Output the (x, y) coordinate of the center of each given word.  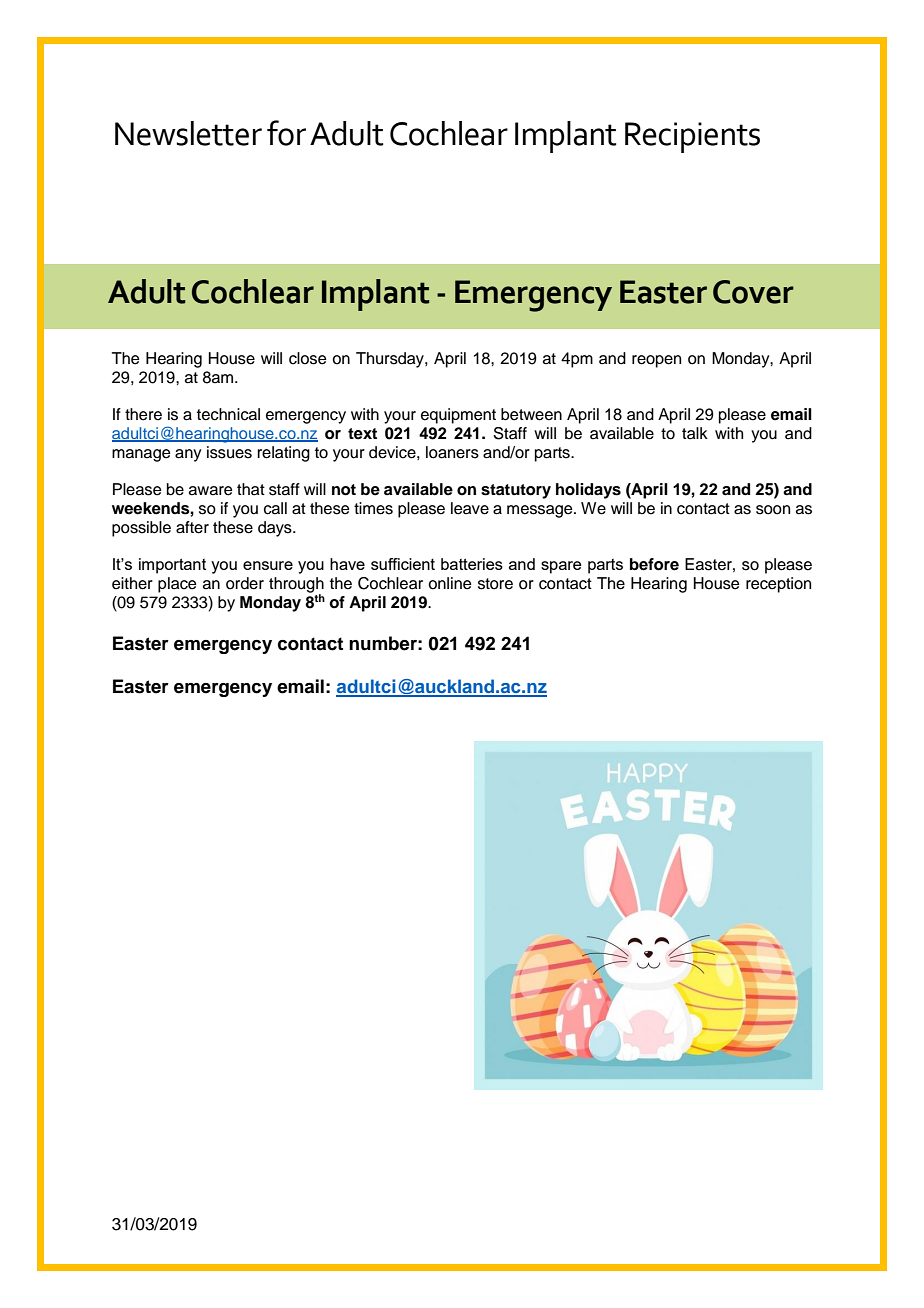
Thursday (391, 360)
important (172, 566)
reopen (656, 361)
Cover (753, 292)
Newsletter (188, 133)
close (308, 358)
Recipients (692, 137)
